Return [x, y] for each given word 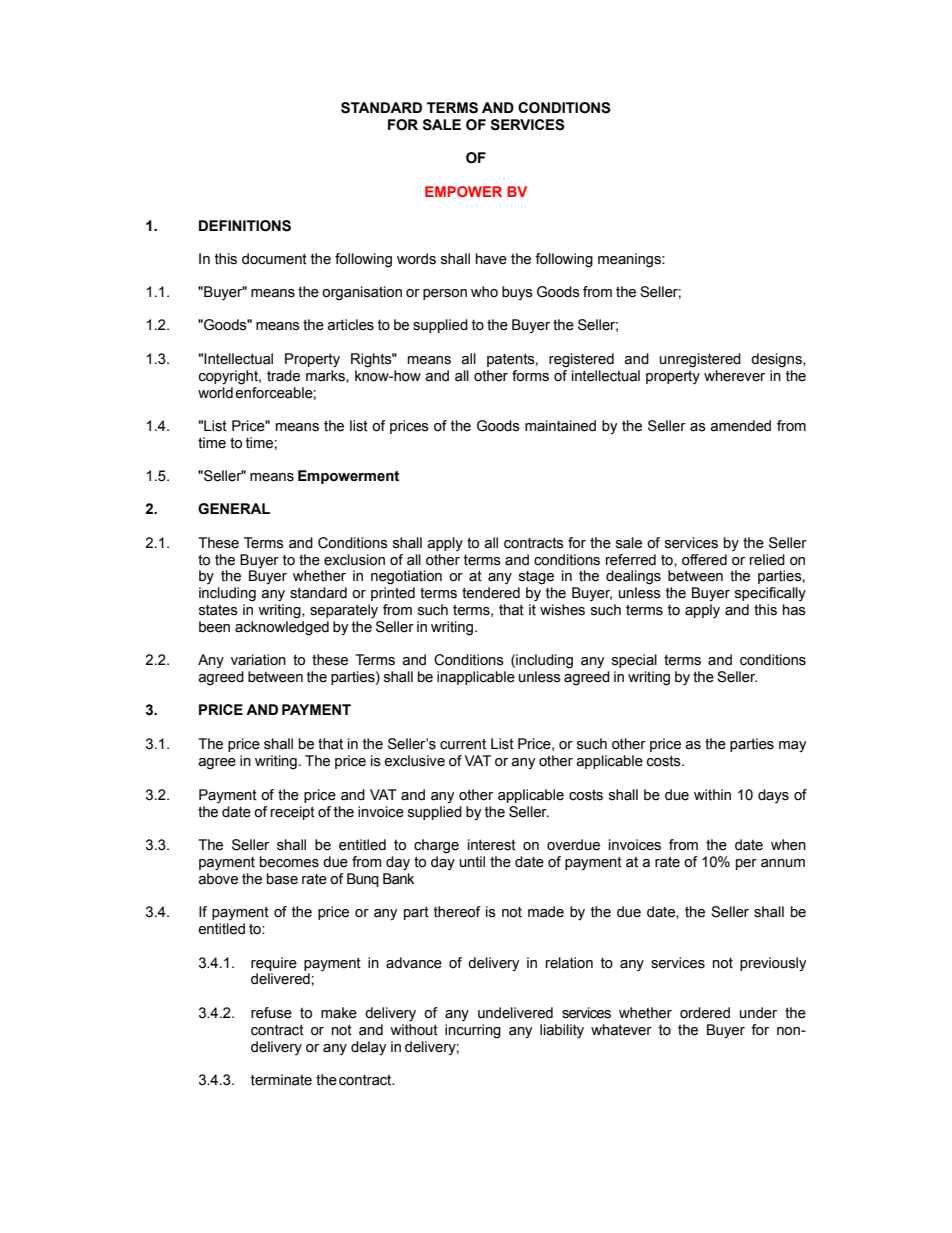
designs [777, 360]
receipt [293, 813]
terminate [281, 1080]
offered [704, 560]
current [463, 744]
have [491, 259]
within [712, 795]
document [274, 259]
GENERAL [234, 509]
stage [536, 578]
